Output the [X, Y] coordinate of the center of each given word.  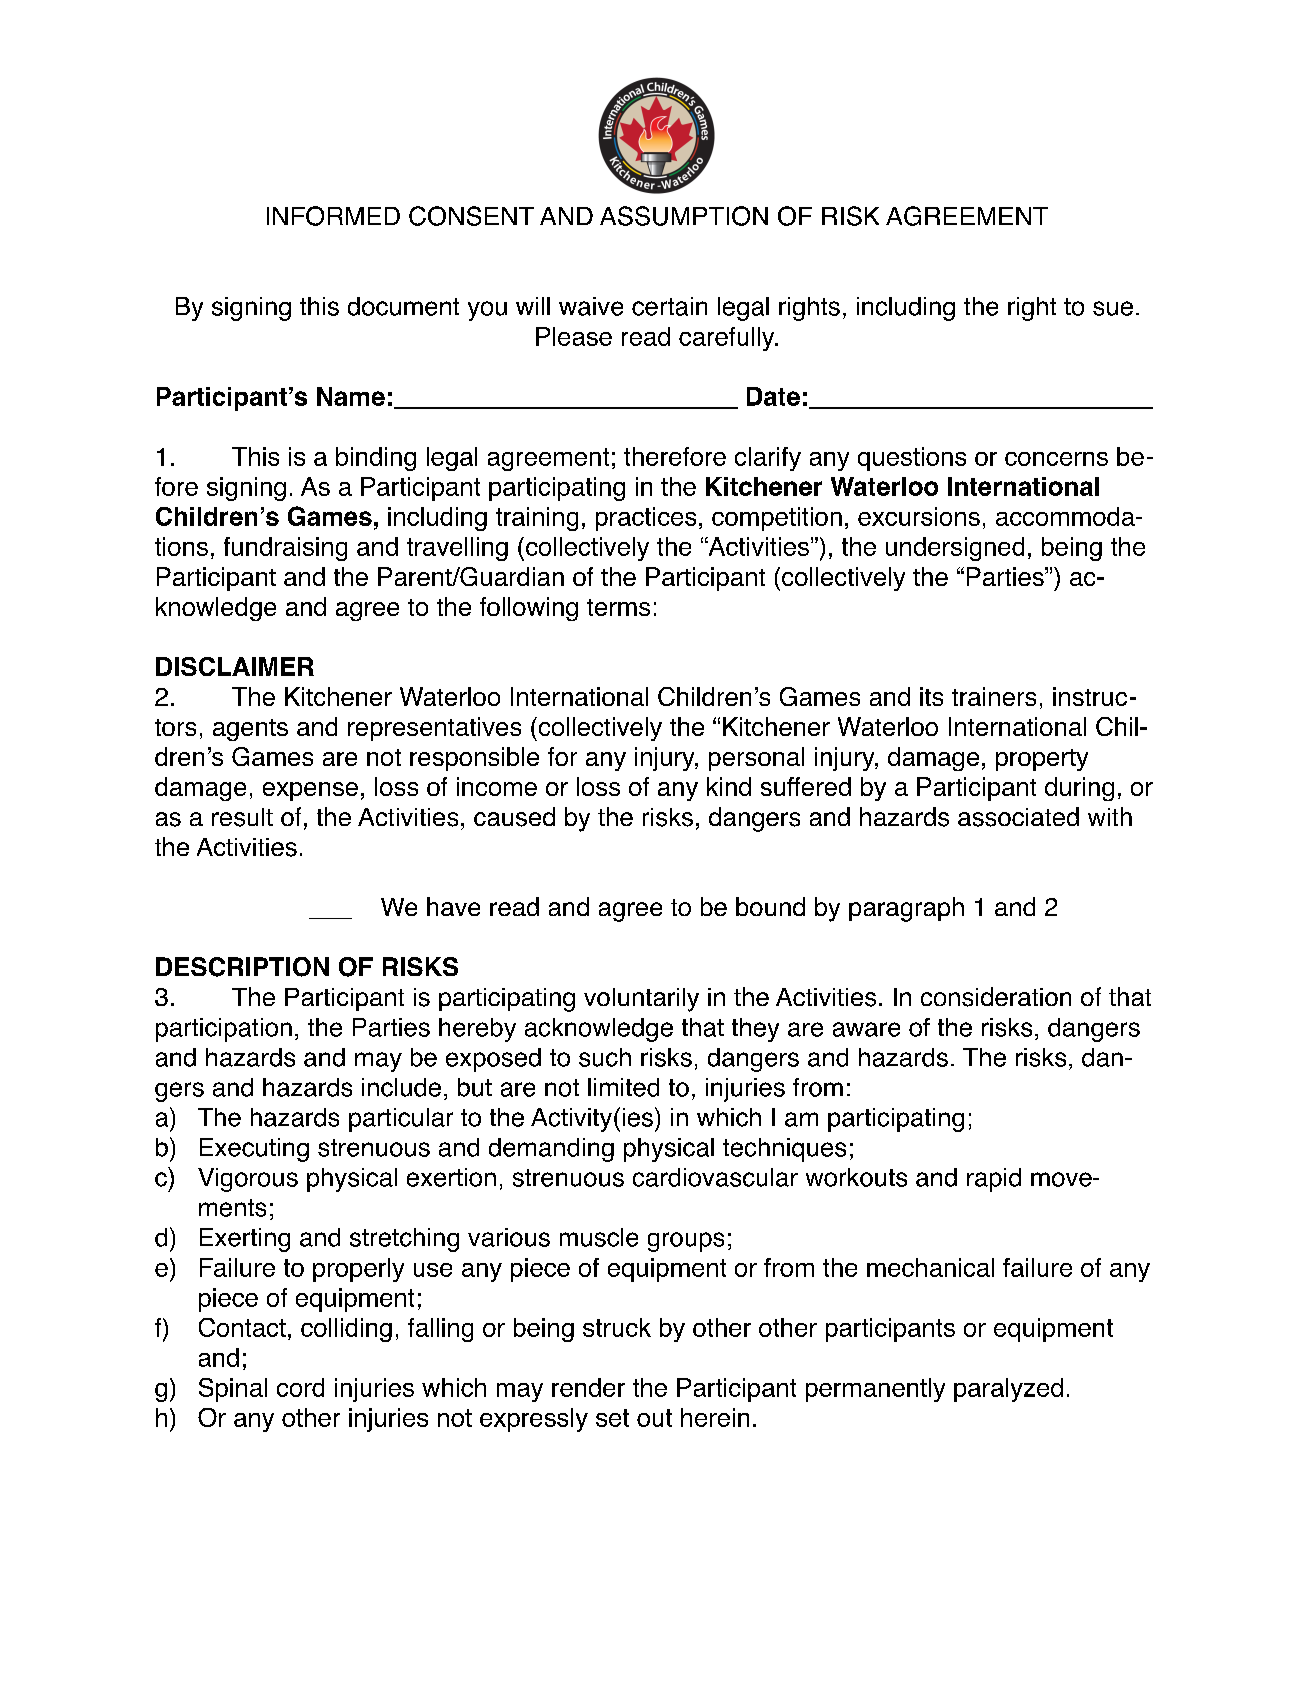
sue [1113, 308]
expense [310, 791]
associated [1018, 817]
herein [715, 1417]
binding [376, 459]
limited [623, 1087]
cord [300, 1387]
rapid [994, 1180]
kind [729, 786]
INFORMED [333, 216]
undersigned [955, 549]
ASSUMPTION [684, 216]
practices [646, 519]
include [401, 1087]
